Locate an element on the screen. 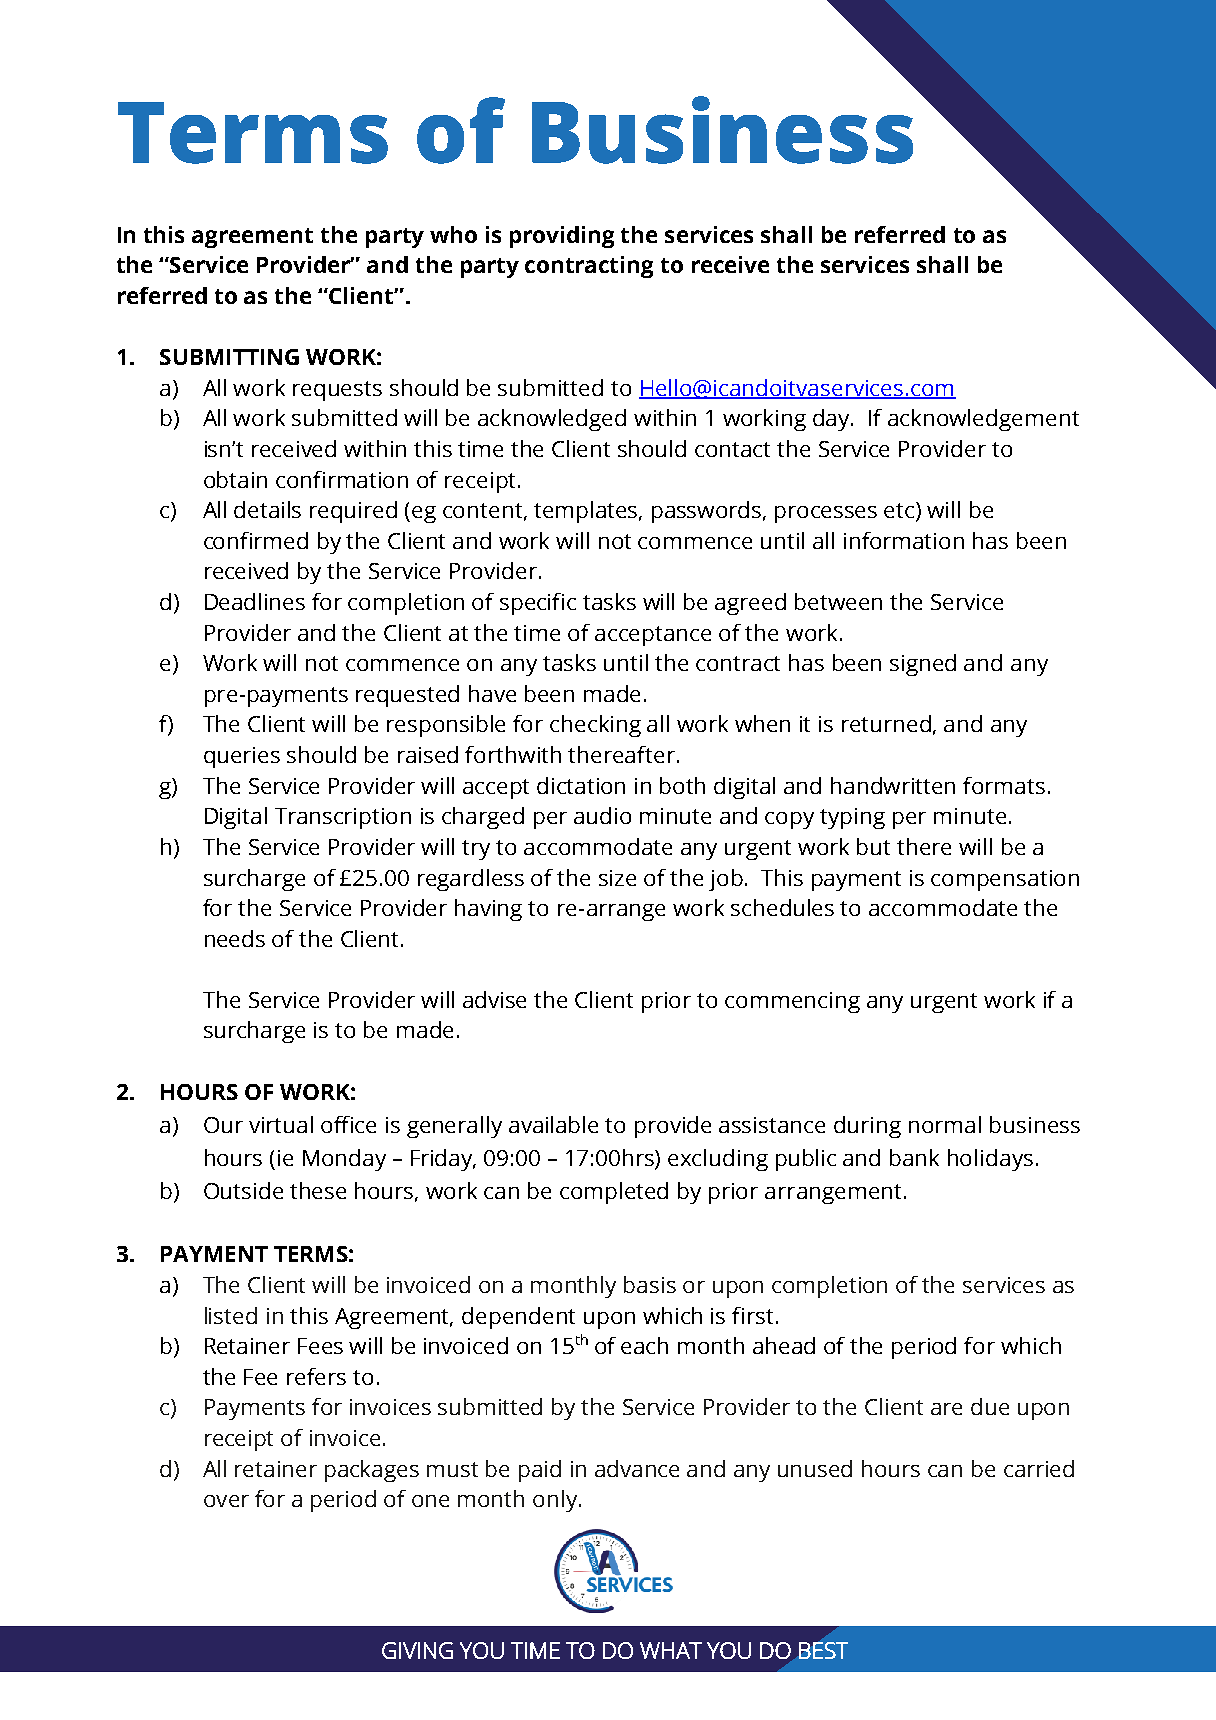 The image size is (1216, 1720). requests is located at coordinates (337, 391).
